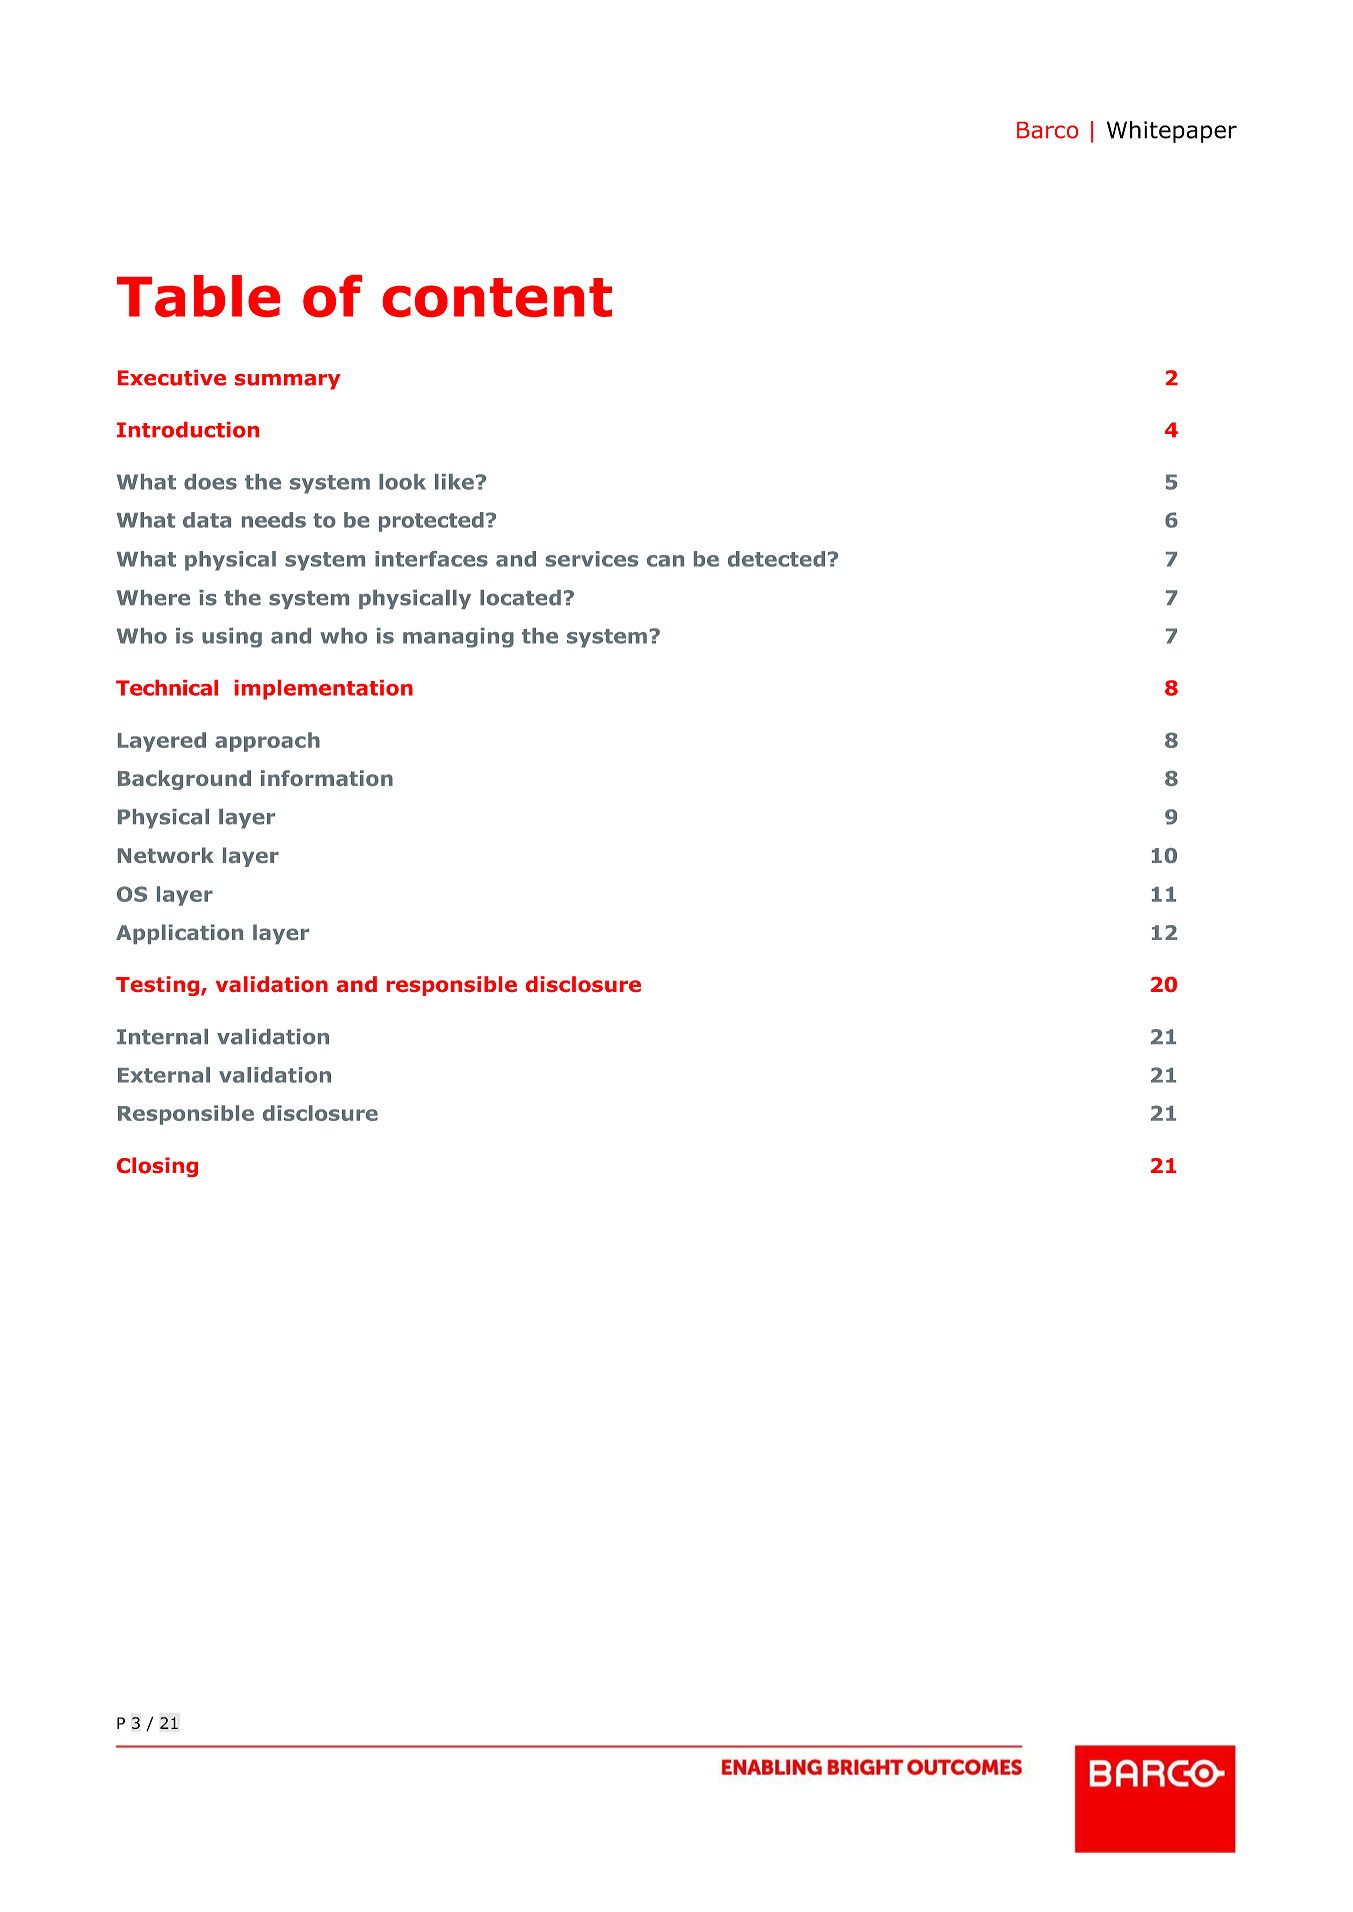 This image has height=1912, width=1353. What do you see at coordinates (1172, 132) in the image?
I see `Whitepaper` at bounding box center [1172, 132].
